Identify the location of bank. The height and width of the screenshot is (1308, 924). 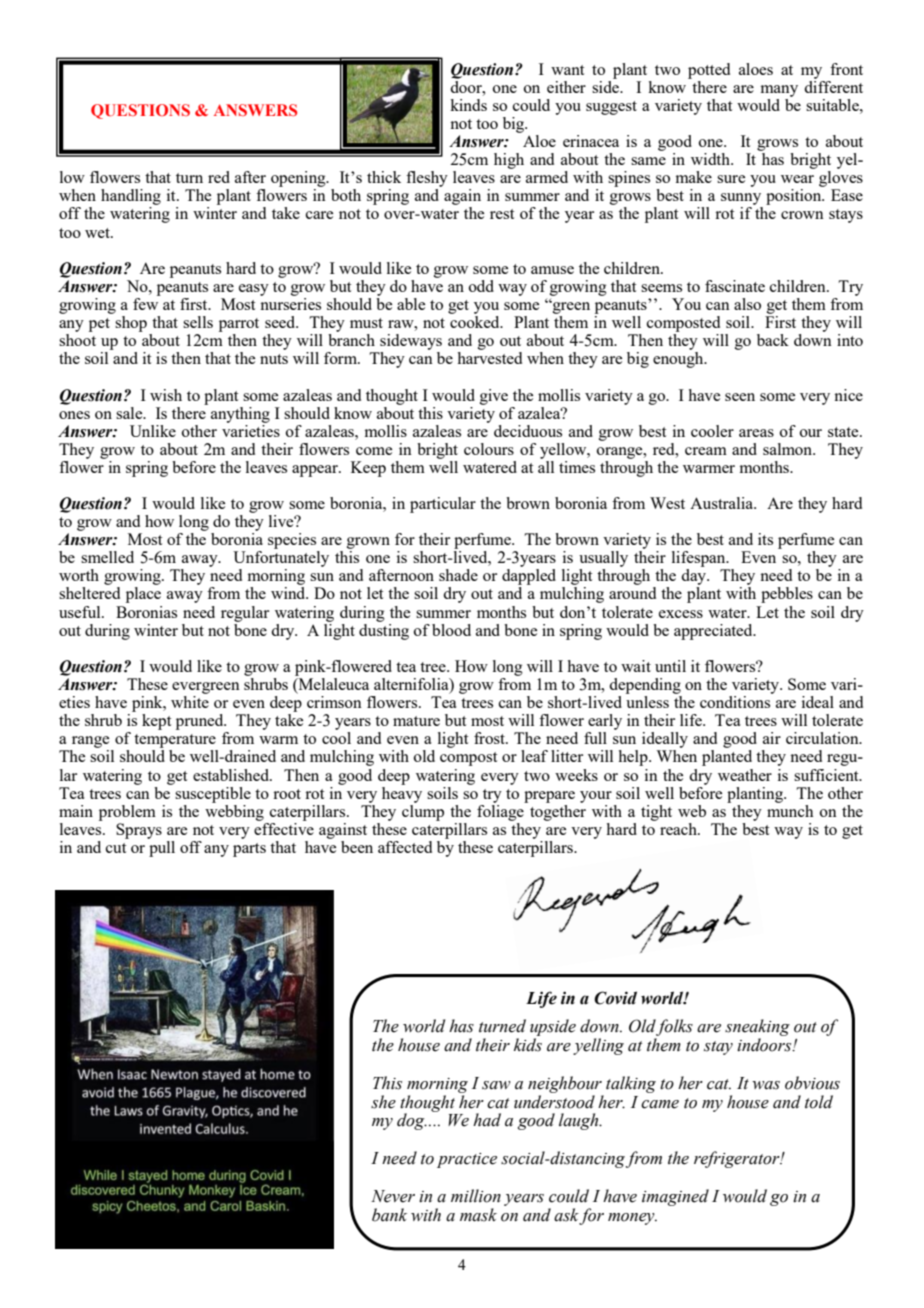
(389, 1215).
